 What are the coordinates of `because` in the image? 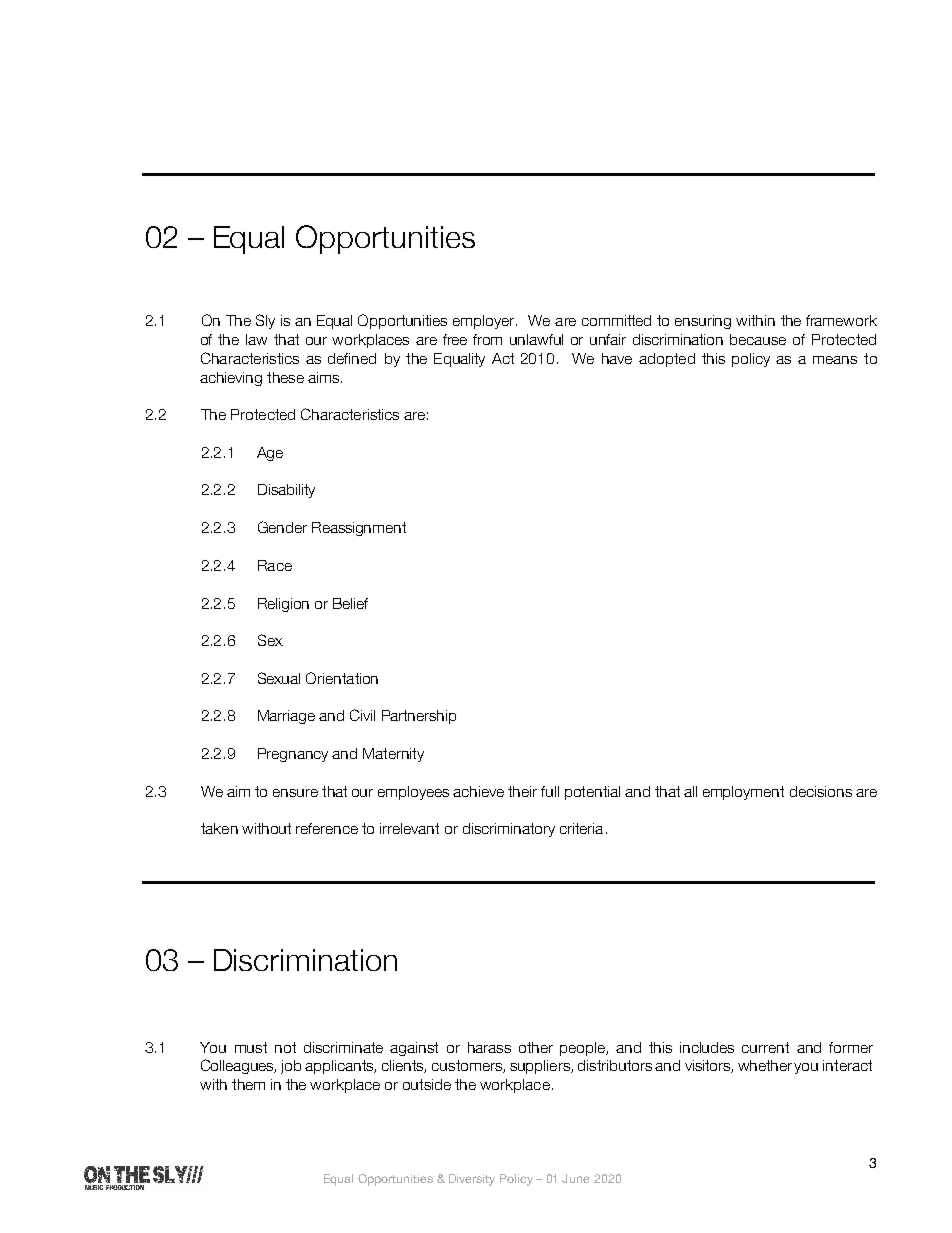 It's located at (758, 339).
